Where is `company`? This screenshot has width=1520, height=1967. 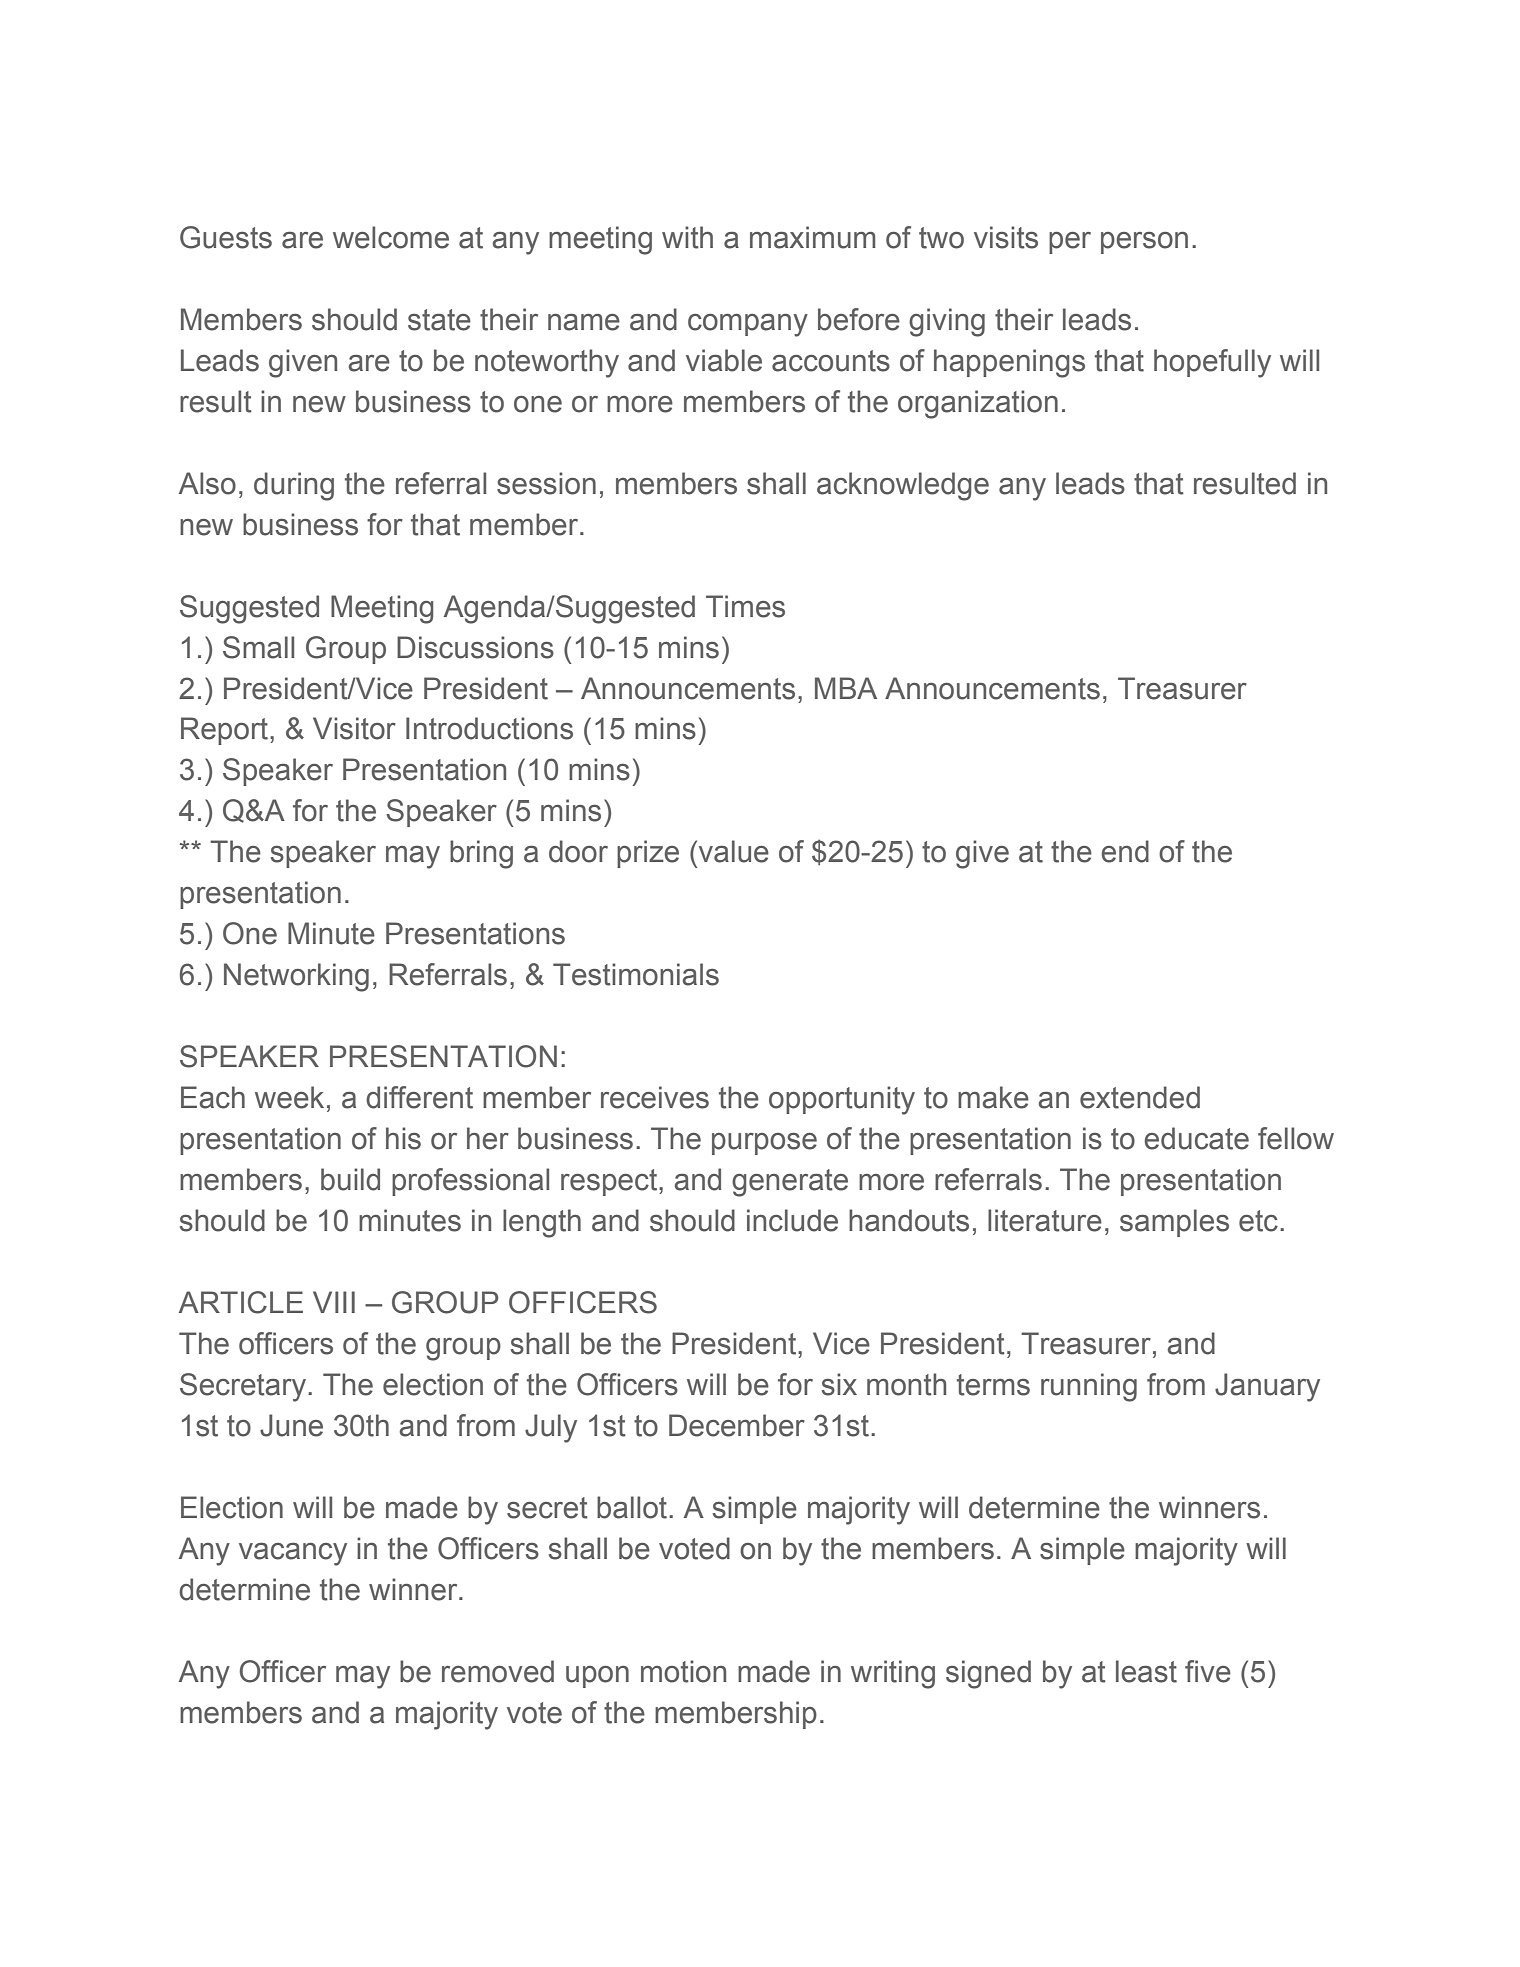 company is located at coordinates (748, 325).
